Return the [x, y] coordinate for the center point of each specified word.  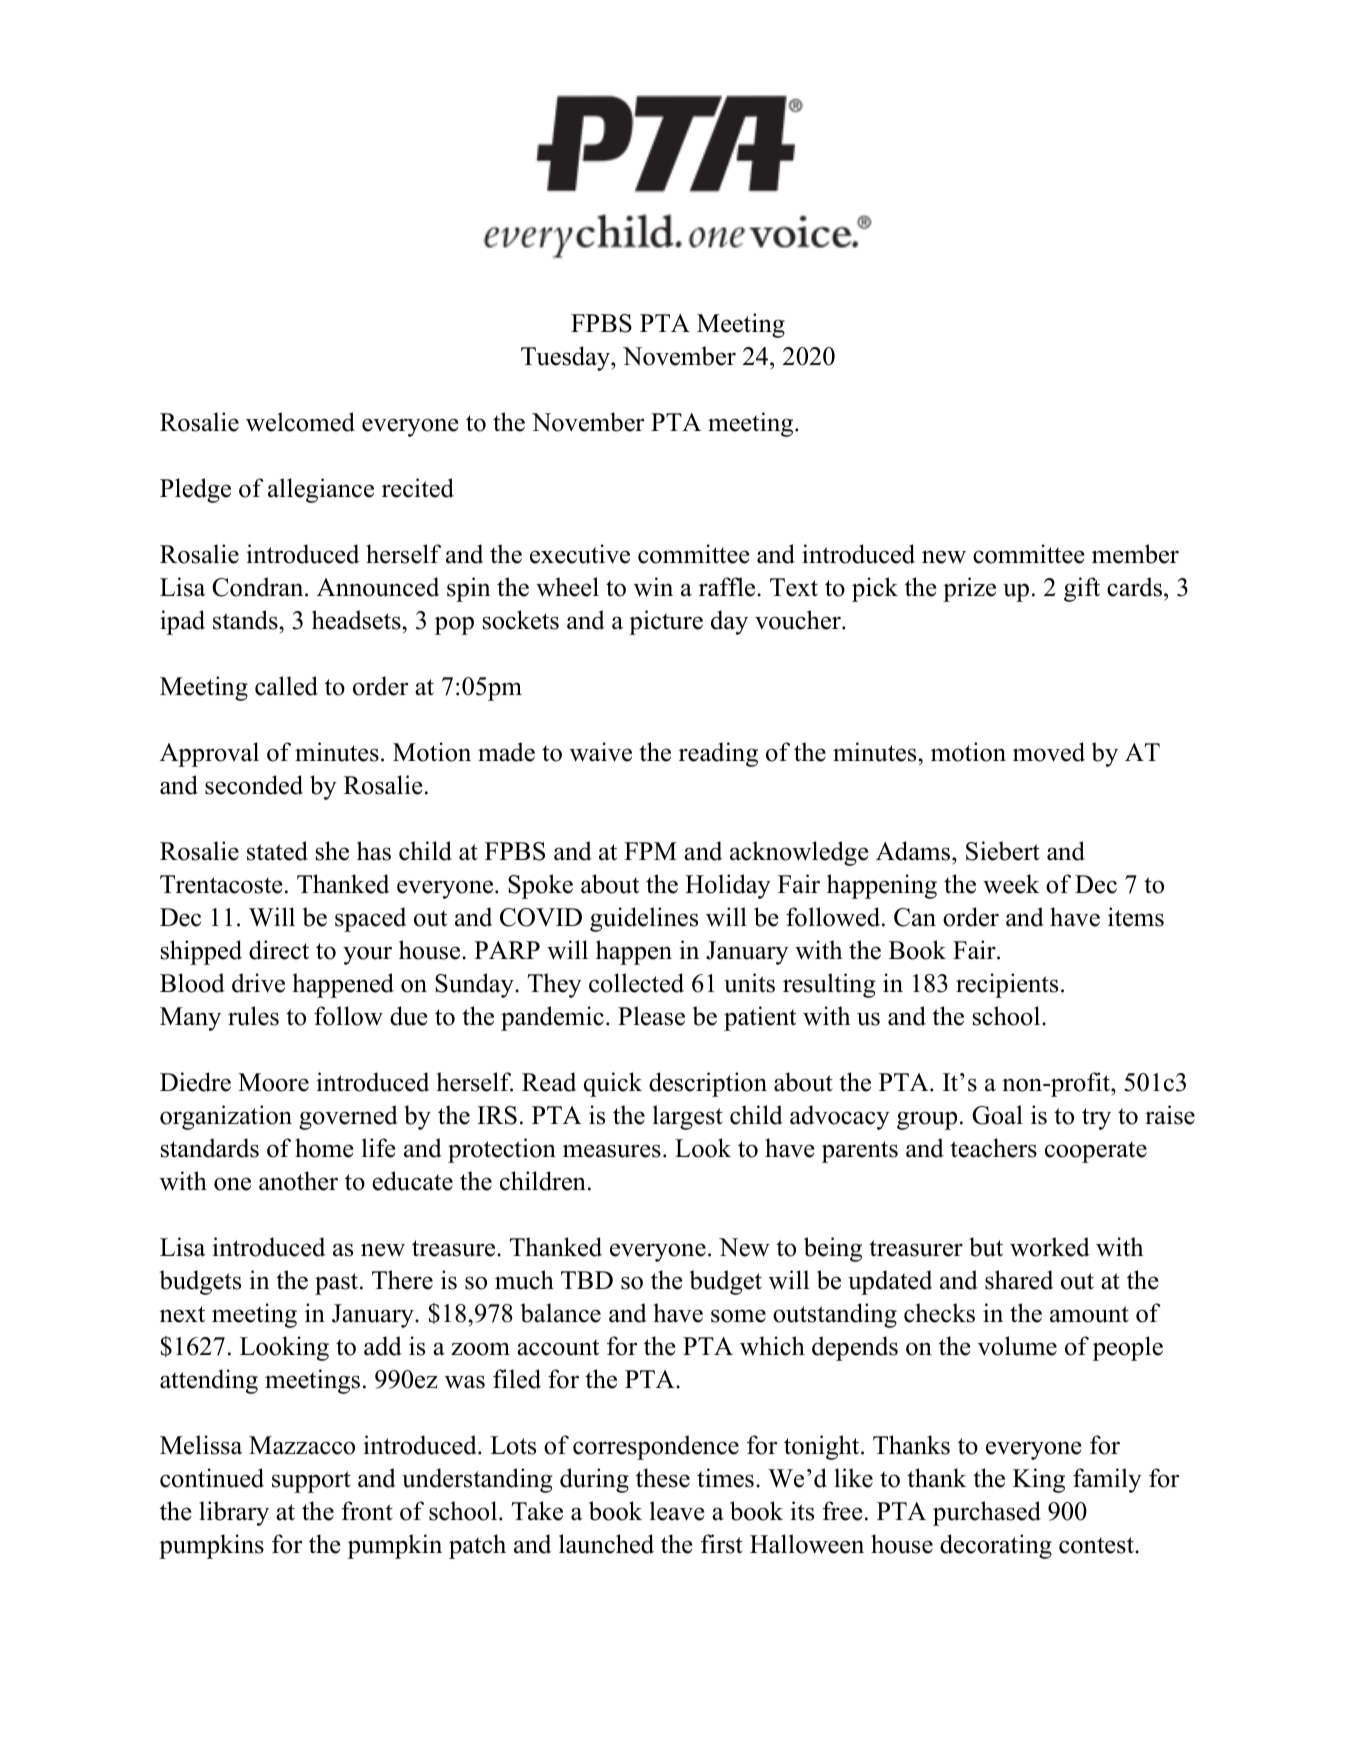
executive [580, 554]
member [1135, 554]
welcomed [300, 422]
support [311, 1482]
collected [636, 983]
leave [677, 1511]
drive [258, 983]
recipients [1007, 985]
